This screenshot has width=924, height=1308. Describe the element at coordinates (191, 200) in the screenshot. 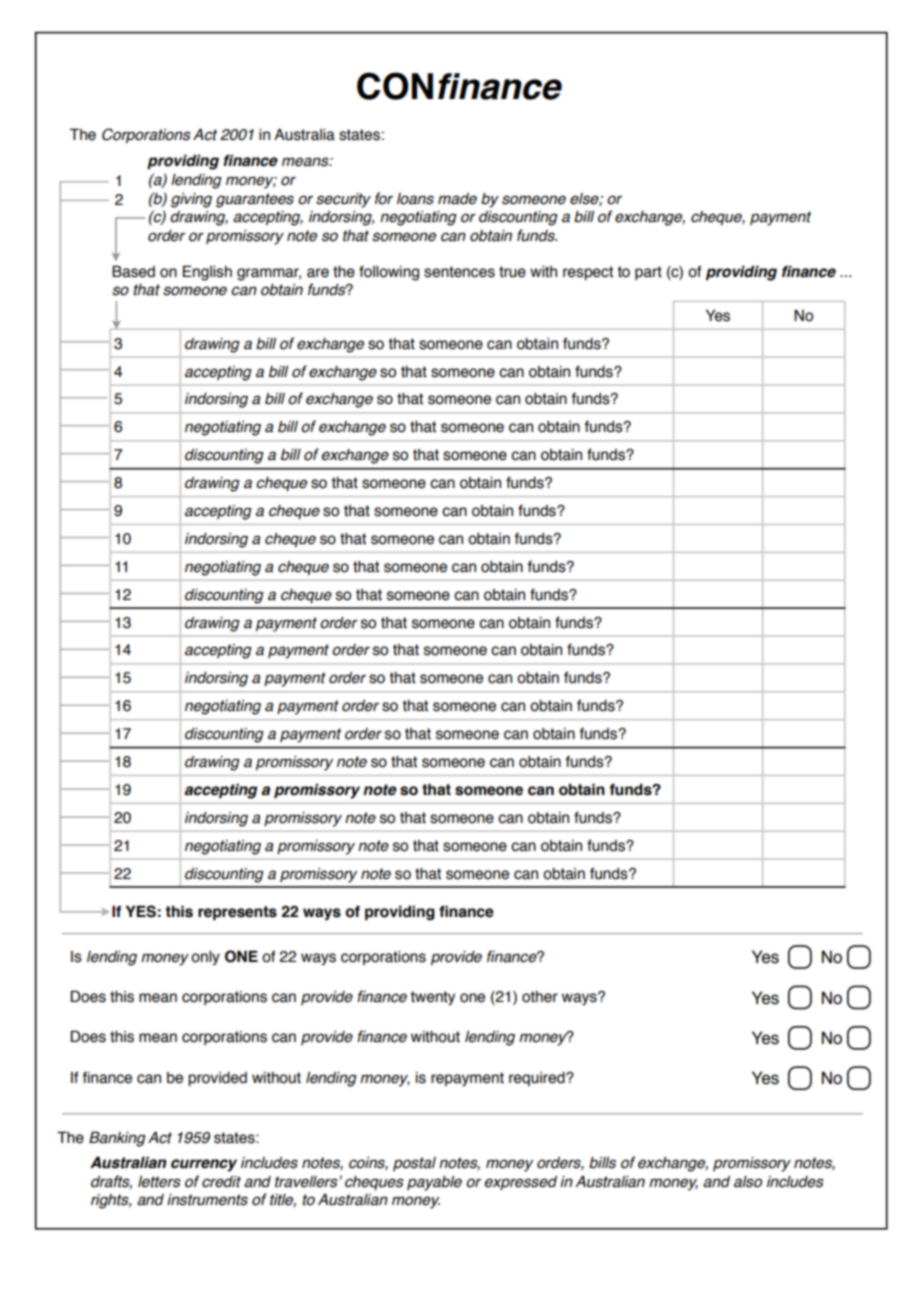

I see `giving` at that location.
